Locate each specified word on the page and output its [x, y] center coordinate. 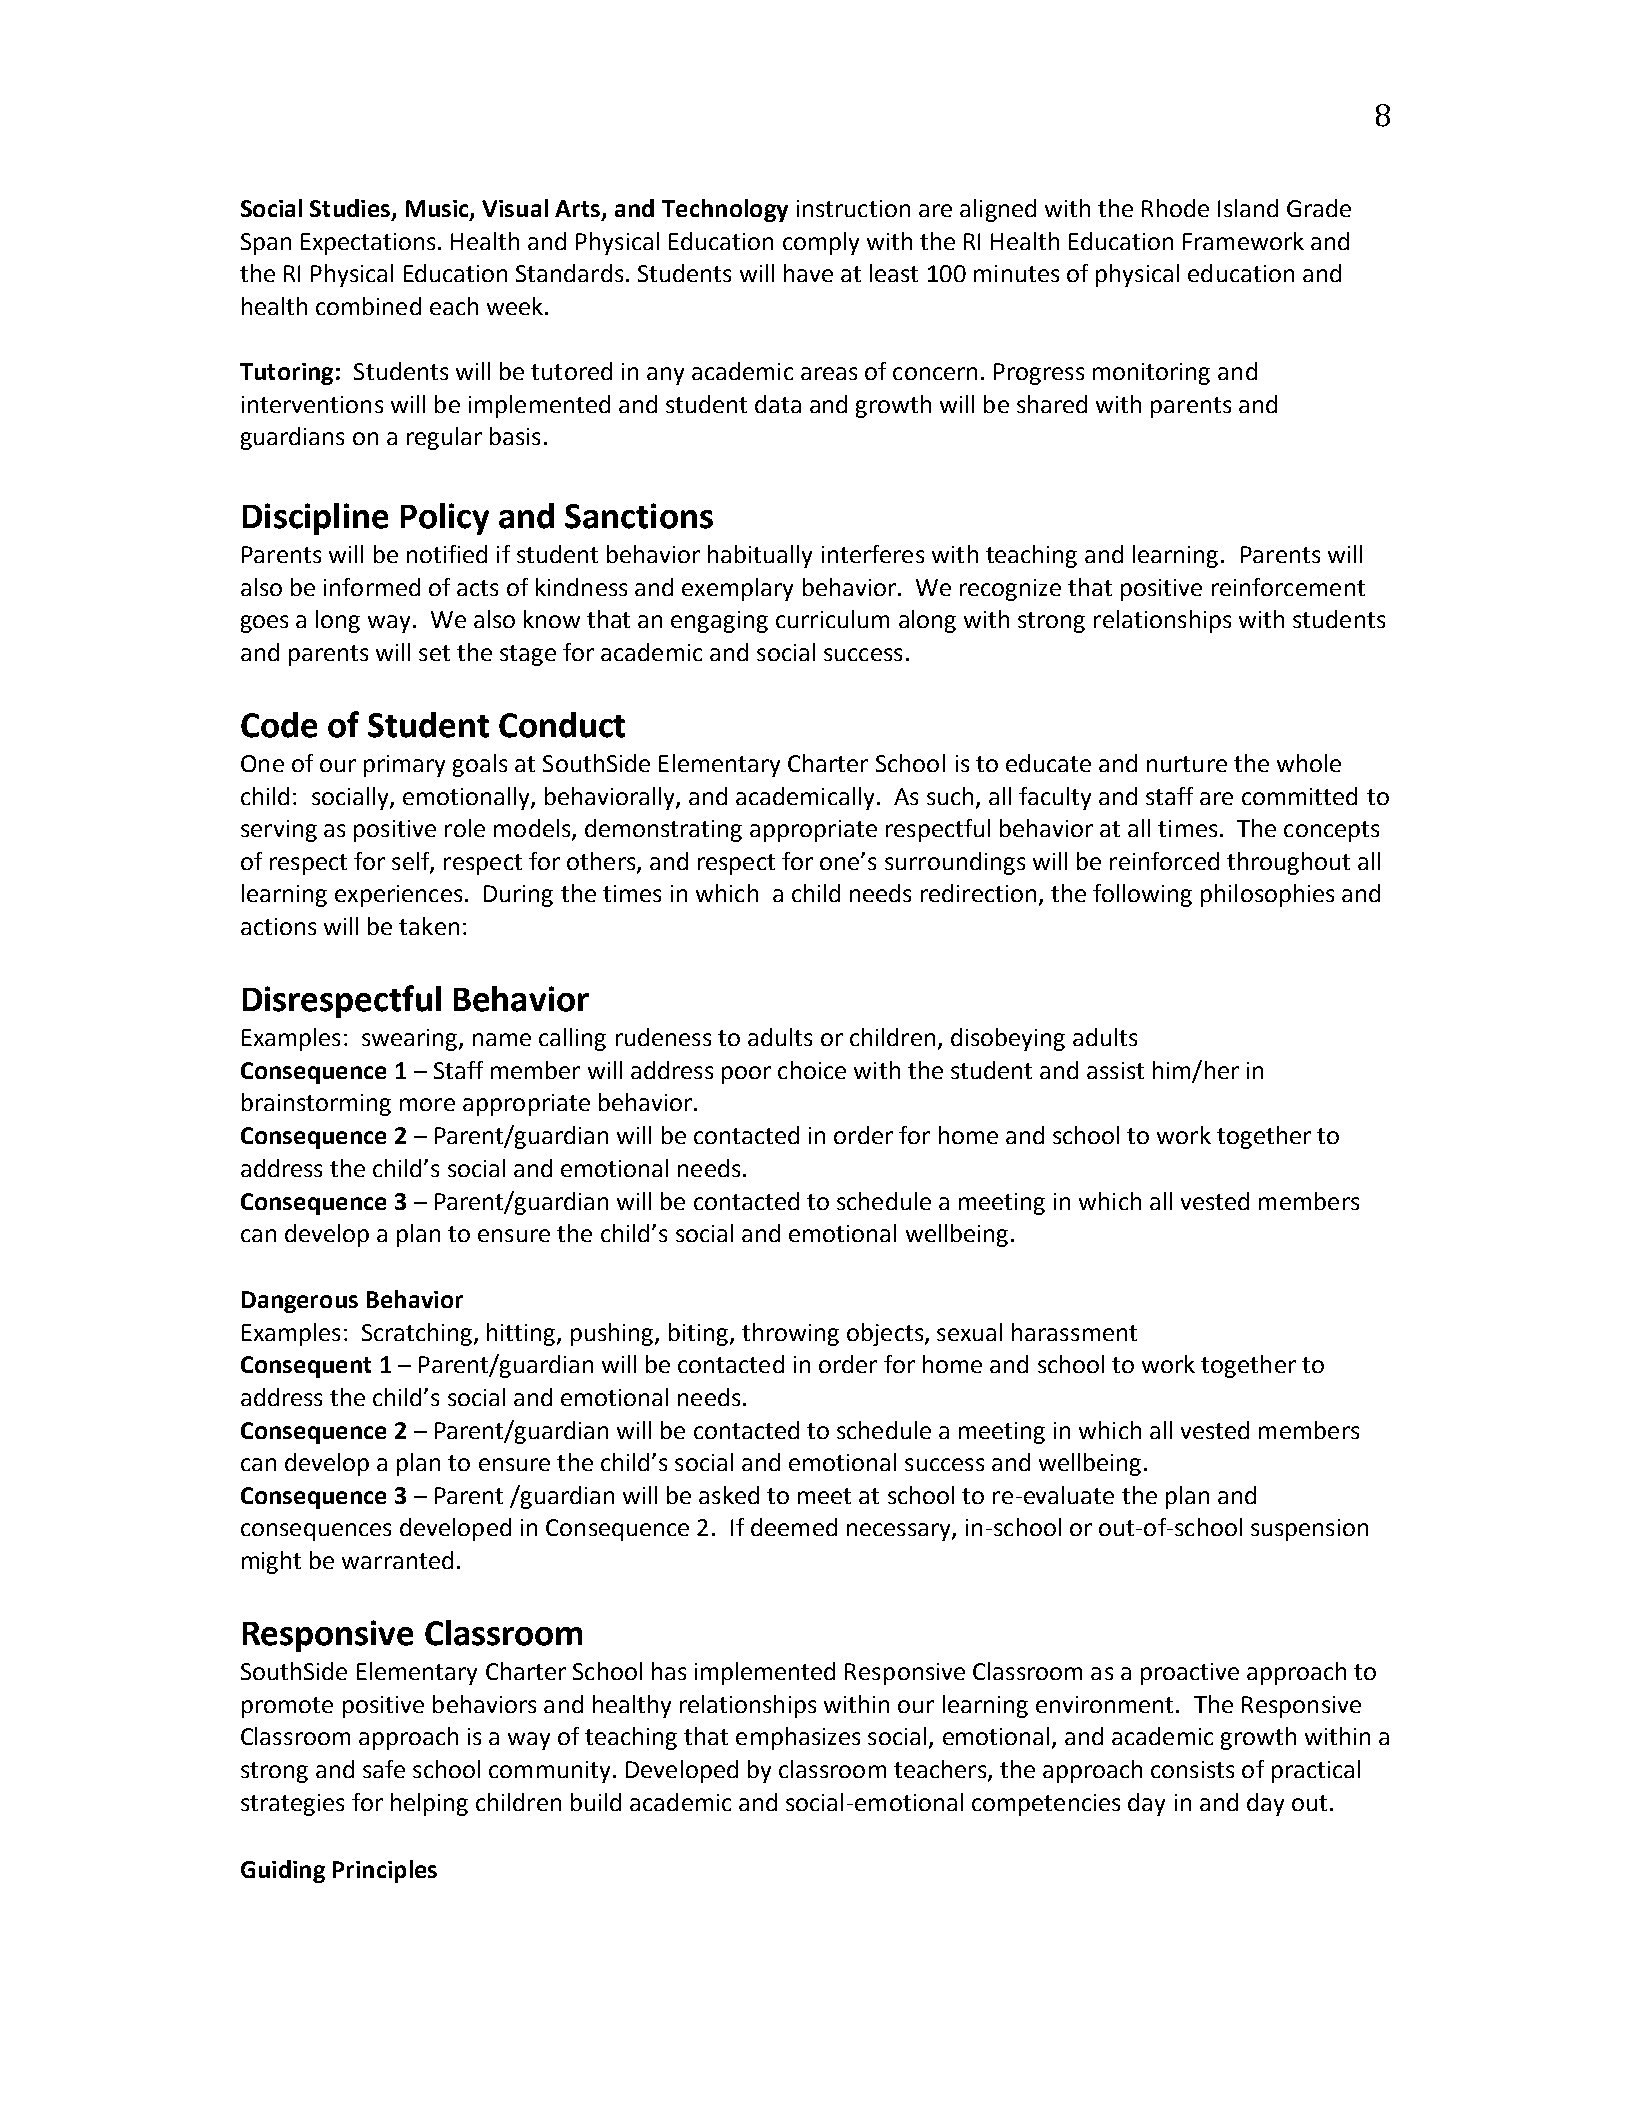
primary [404, 766]
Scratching [418, 1334]
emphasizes [798, 1738]
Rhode [1175, 208]
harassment [1074, 1332]
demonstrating [663, 830]
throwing [790, 1334]
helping [429, 1804]
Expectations [370, 244]
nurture [1187, 764]
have [808, 273]
